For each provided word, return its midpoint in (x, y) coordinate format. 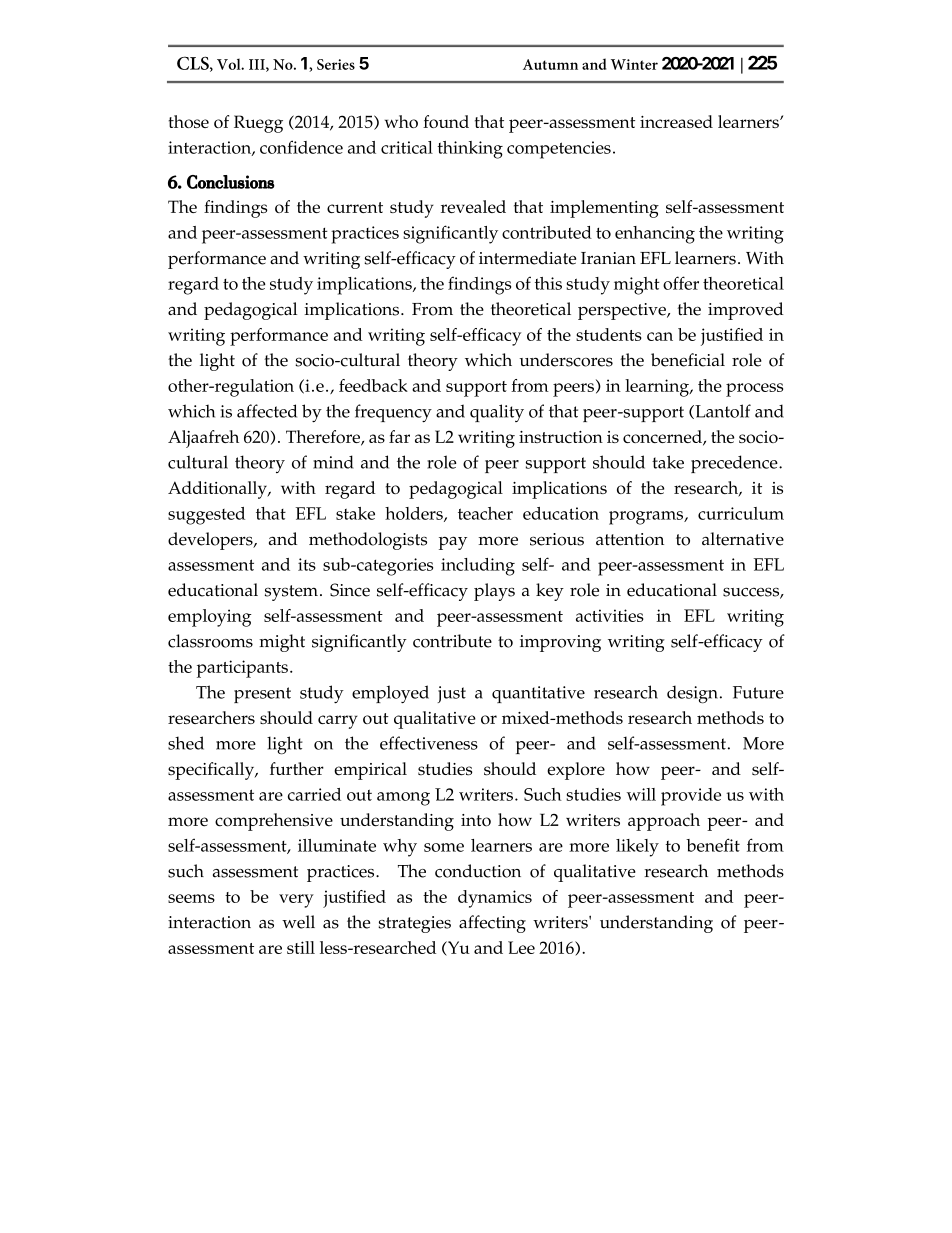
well (298, 922)
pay (453, 543)
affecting (492, 924)
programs (647, 518)
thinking (470, 150)
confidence (301, 147)
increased (676, 121)
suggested (206, 516)
